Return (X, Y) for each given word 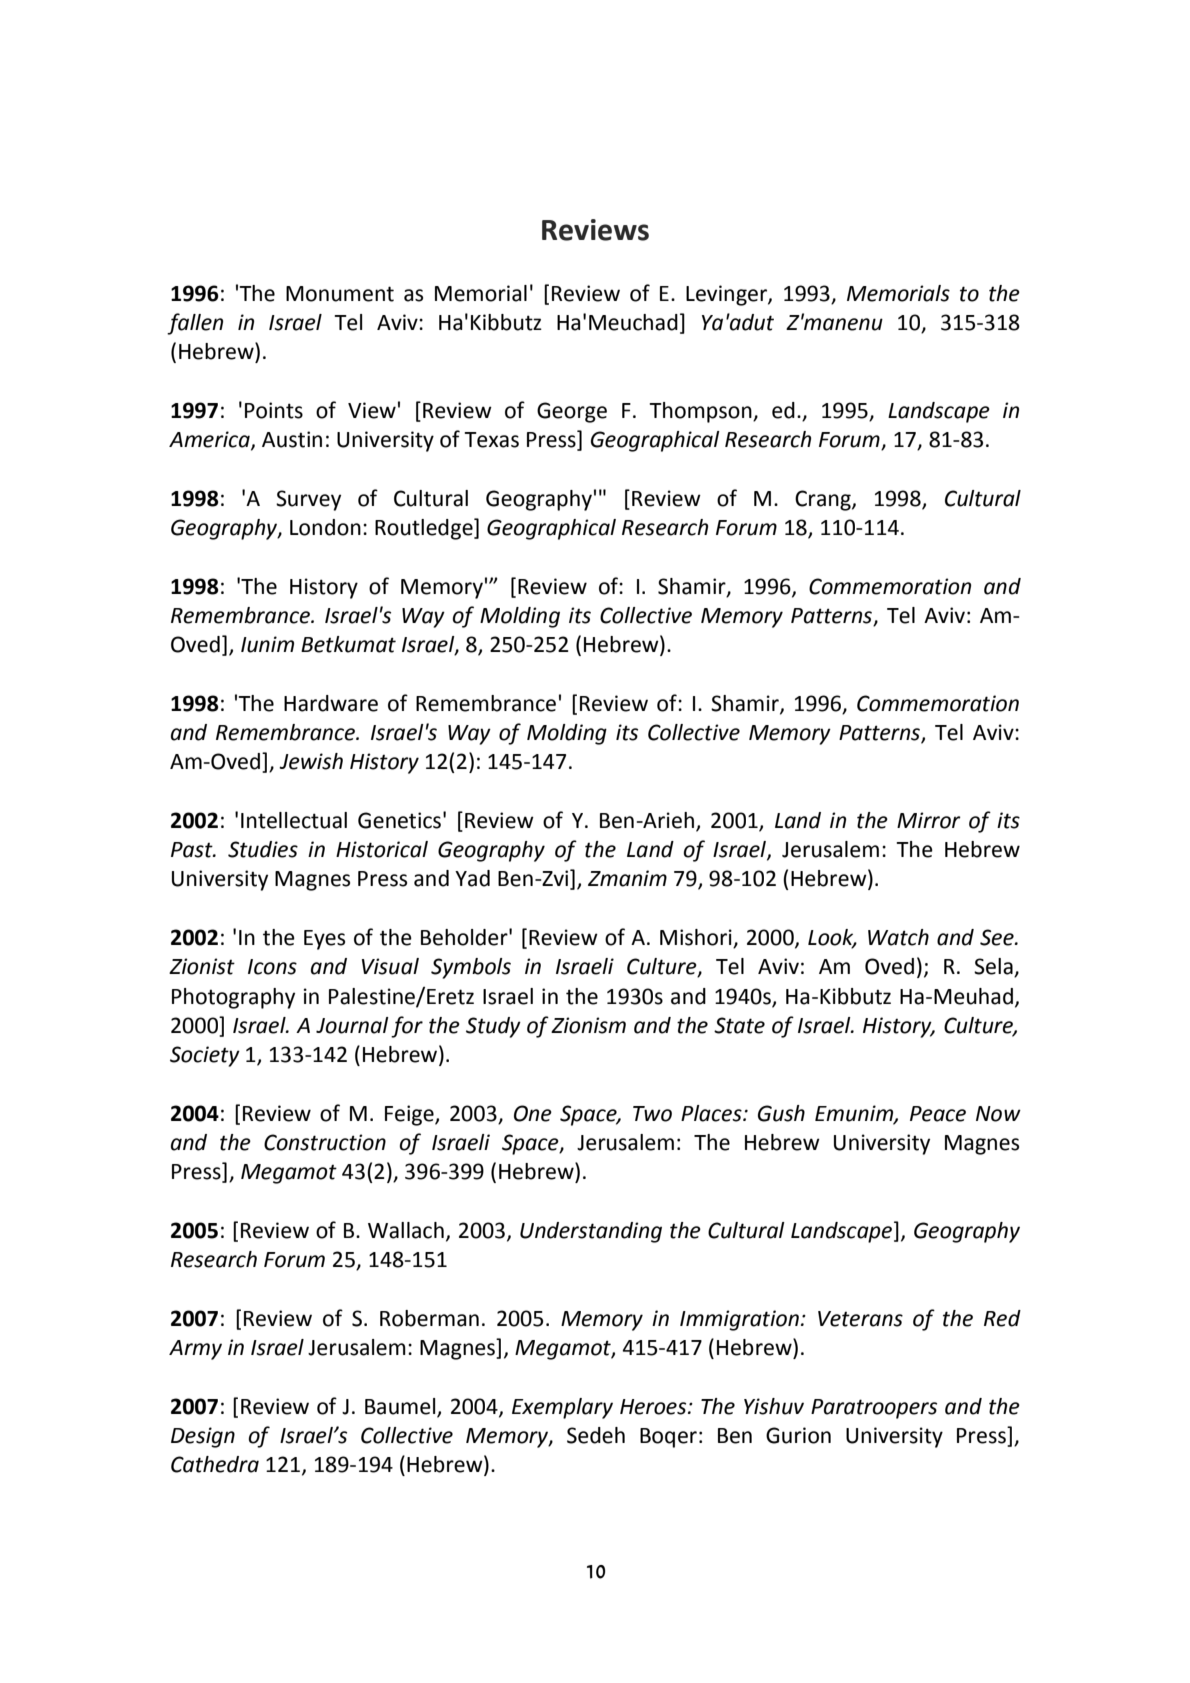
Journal (352, 1025)
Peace (938, 1114)
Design (203, 1437)
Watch (898, 937)
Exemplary (562, 1408)
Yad (472, 878)
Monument (340, 294)
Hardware (331, 703)
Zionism (588, 1025)
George (572, 412)
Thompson (701, 412)
